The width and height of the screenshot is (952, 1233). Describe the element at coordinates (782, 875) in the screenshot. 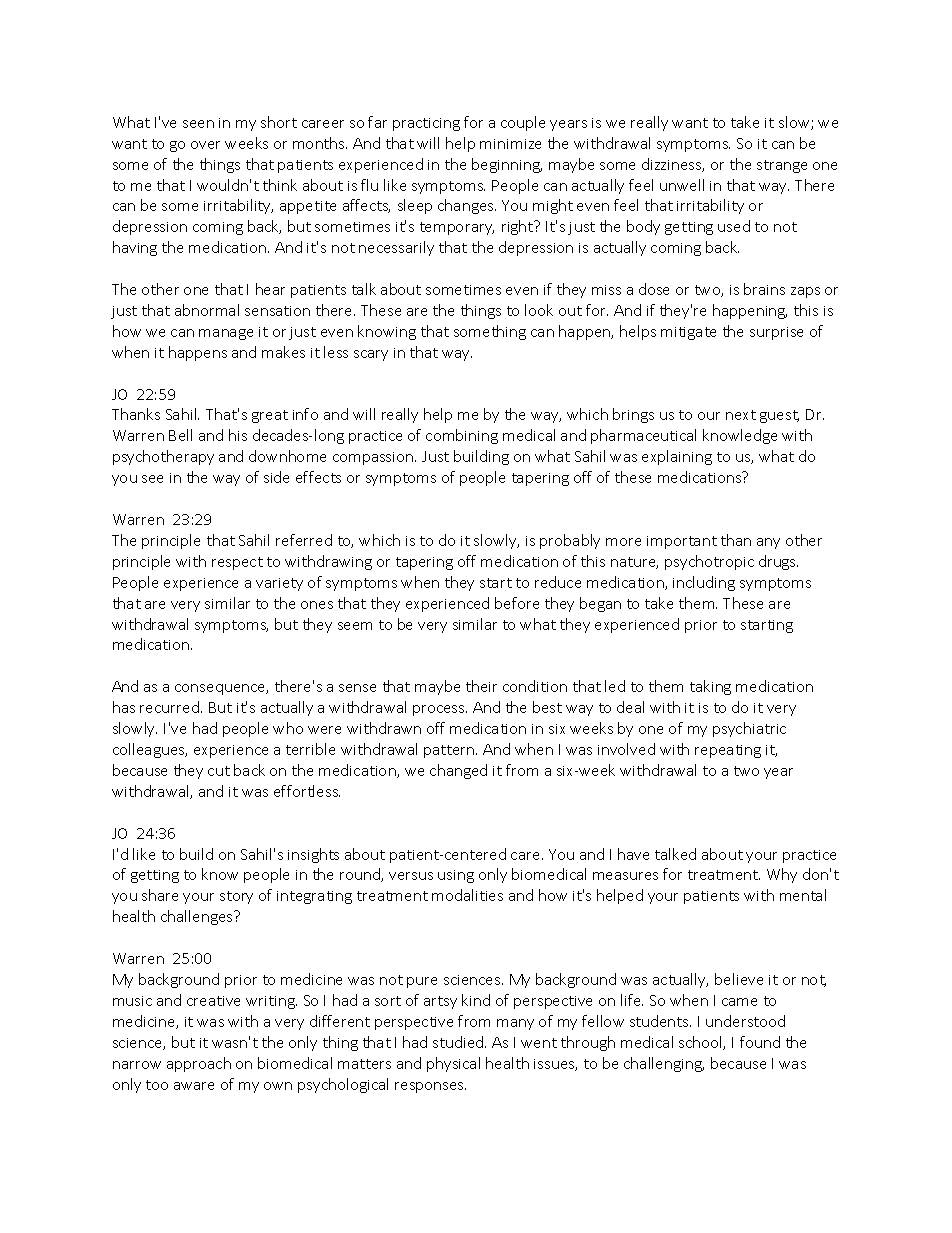

I see `Why` at that location.
